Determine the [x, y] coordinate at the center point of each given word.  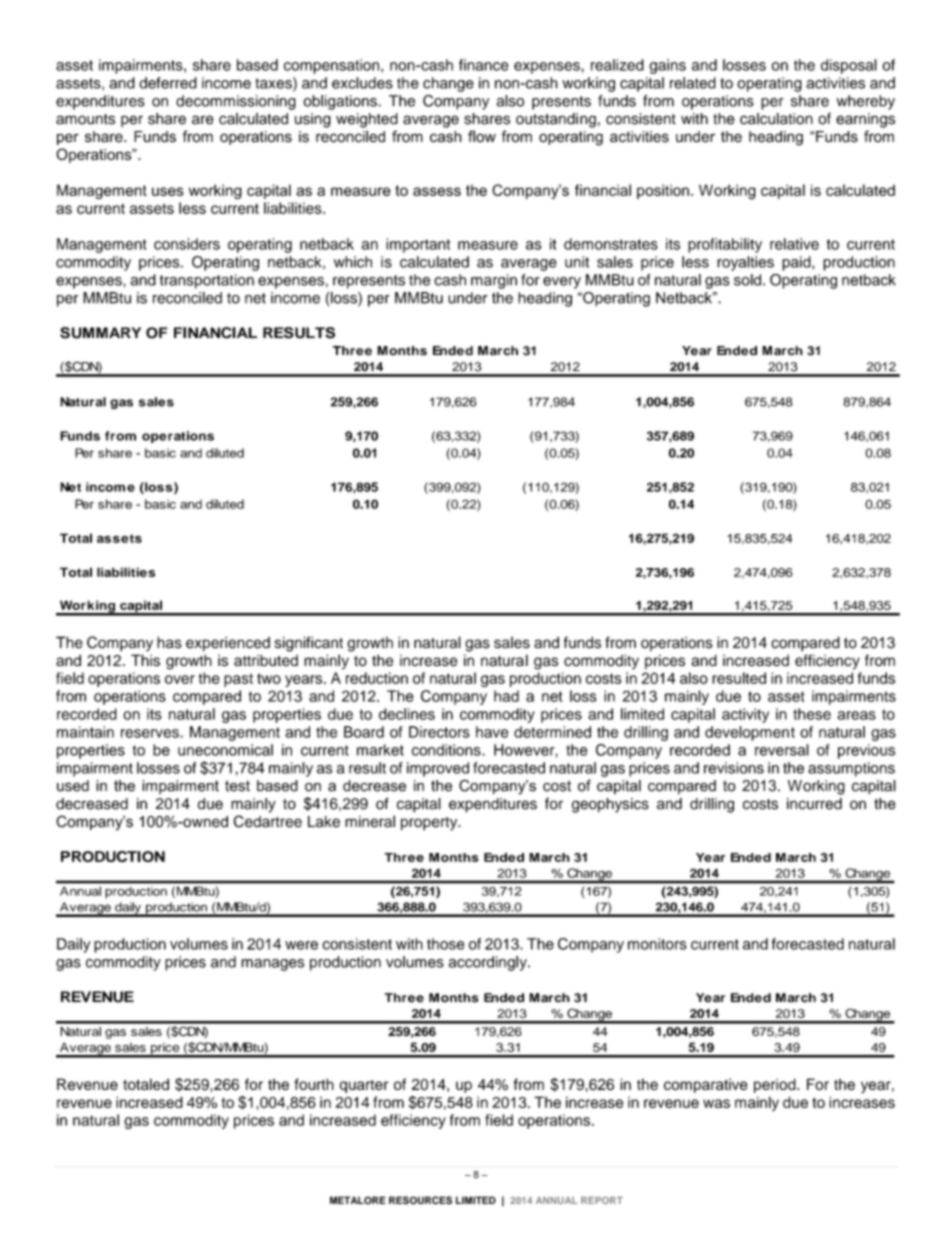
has [169, 642]
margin [494, 281]
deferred [168, 83]
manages [272, 965]
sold [747, 280]
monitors [657, 944]
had [506, 696]
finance [483, 65]
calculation [776, 119]
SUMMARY [100, 333]
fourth [314, 1084]
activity [745, 715]
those [445, 944]
